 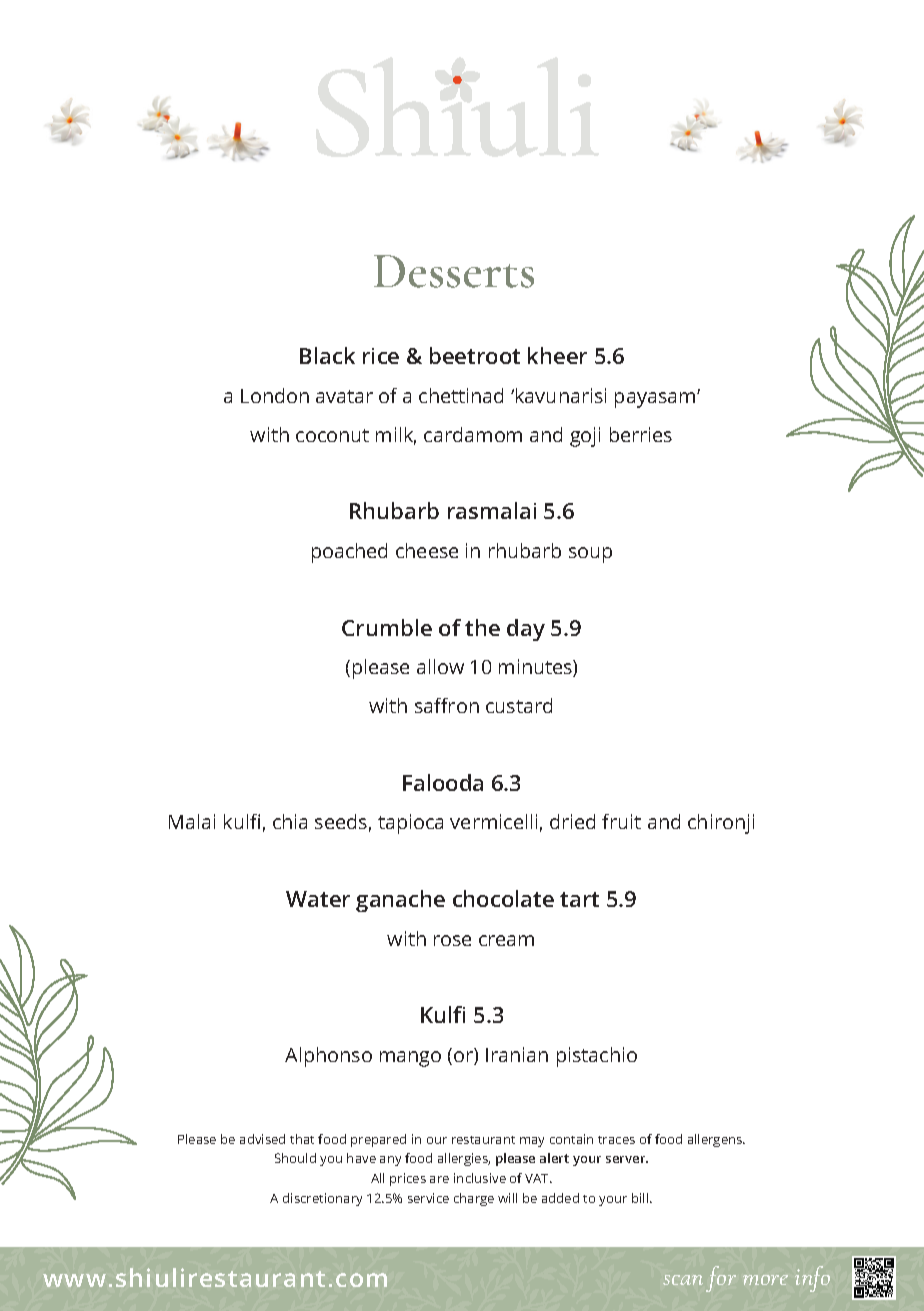 I want to click on chia, so click(x=290, y=821).
